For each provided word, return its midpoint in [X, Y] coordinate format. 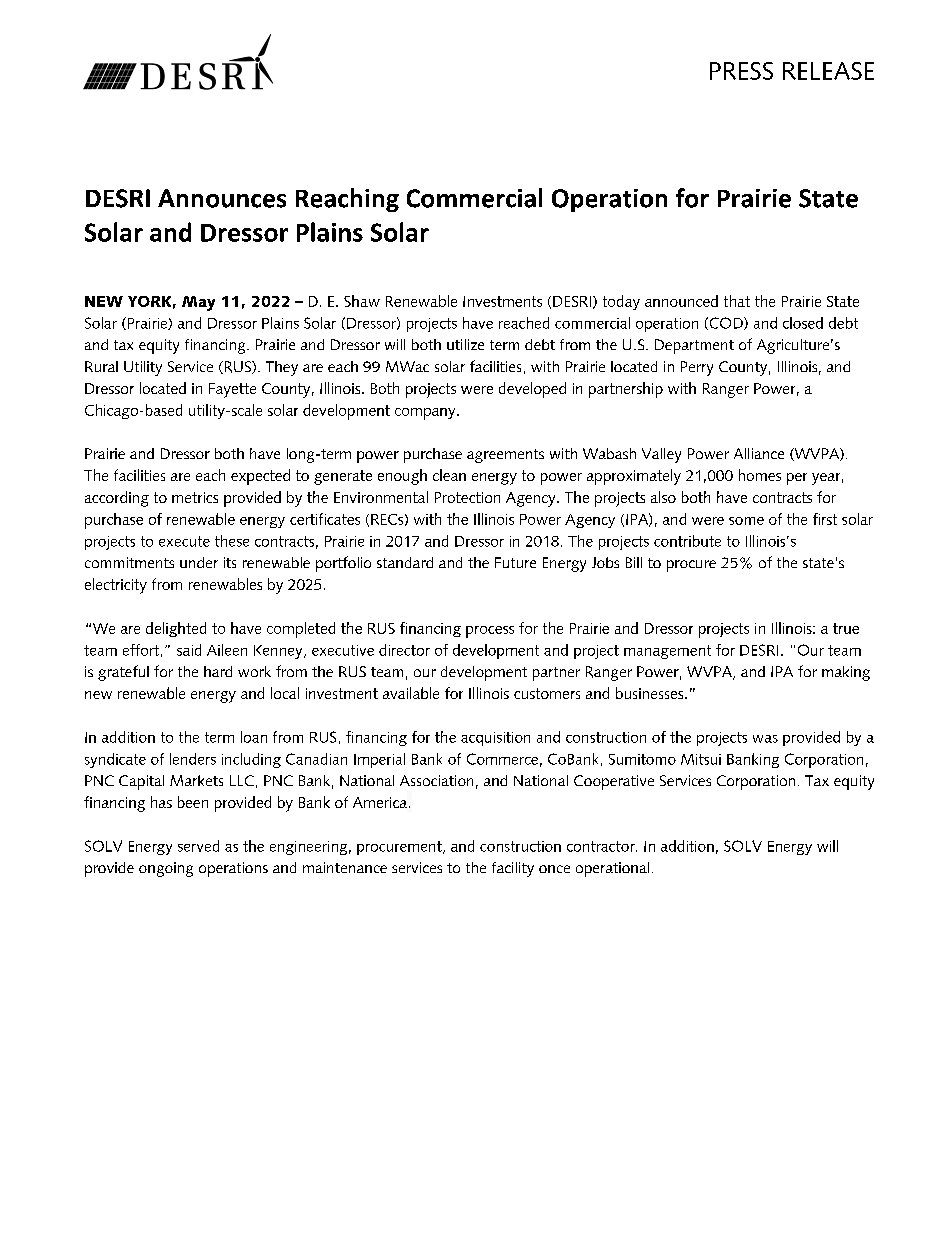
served [198, 846]
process [490, 632]
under [199, 562]
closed [803, 323]
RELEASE [828, 71]
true [846, 628]
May [198, 303]
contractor [602, 846]
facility [513, 869]
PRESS [741, 71]
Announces [222, 198]
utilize [465, 344]
